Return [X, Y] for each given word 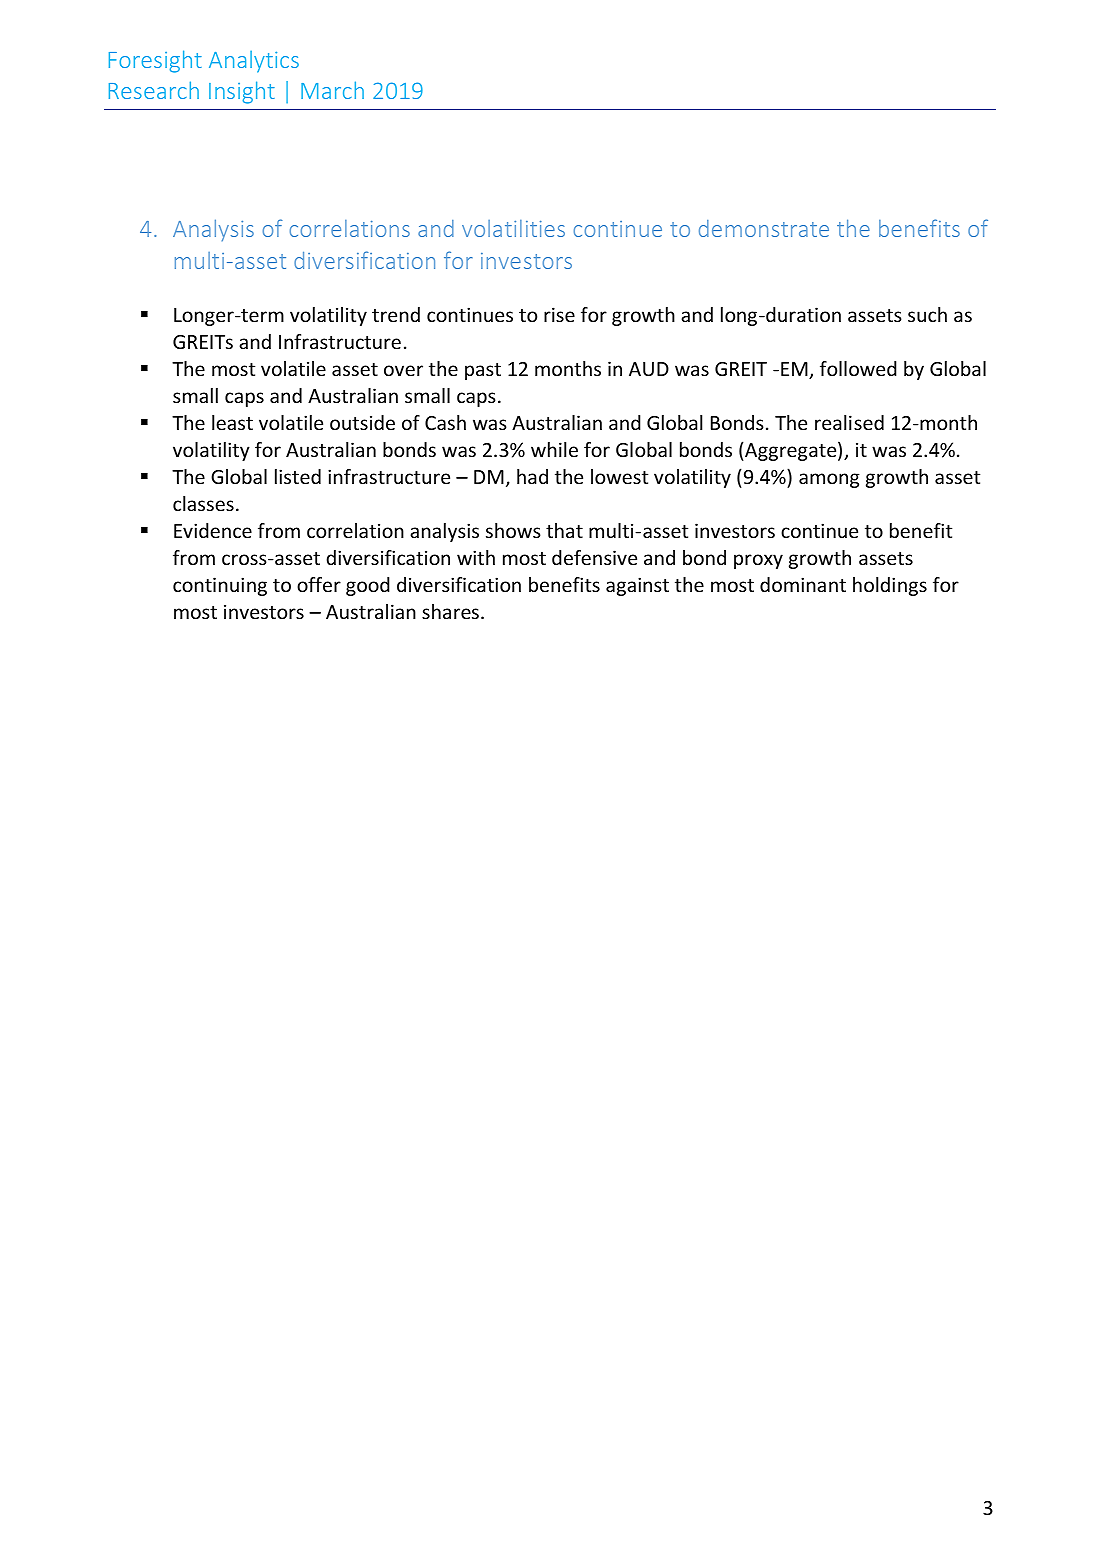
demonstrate [764, 228]
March [332, 90]
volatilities [513, 228]
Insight [242, 92]
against [637, 586]
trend [396, 314]
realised [849, 422]
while [554, 449]
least [232, 422]
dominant [803, 584]
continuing [220, 586]
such [927, 314]
